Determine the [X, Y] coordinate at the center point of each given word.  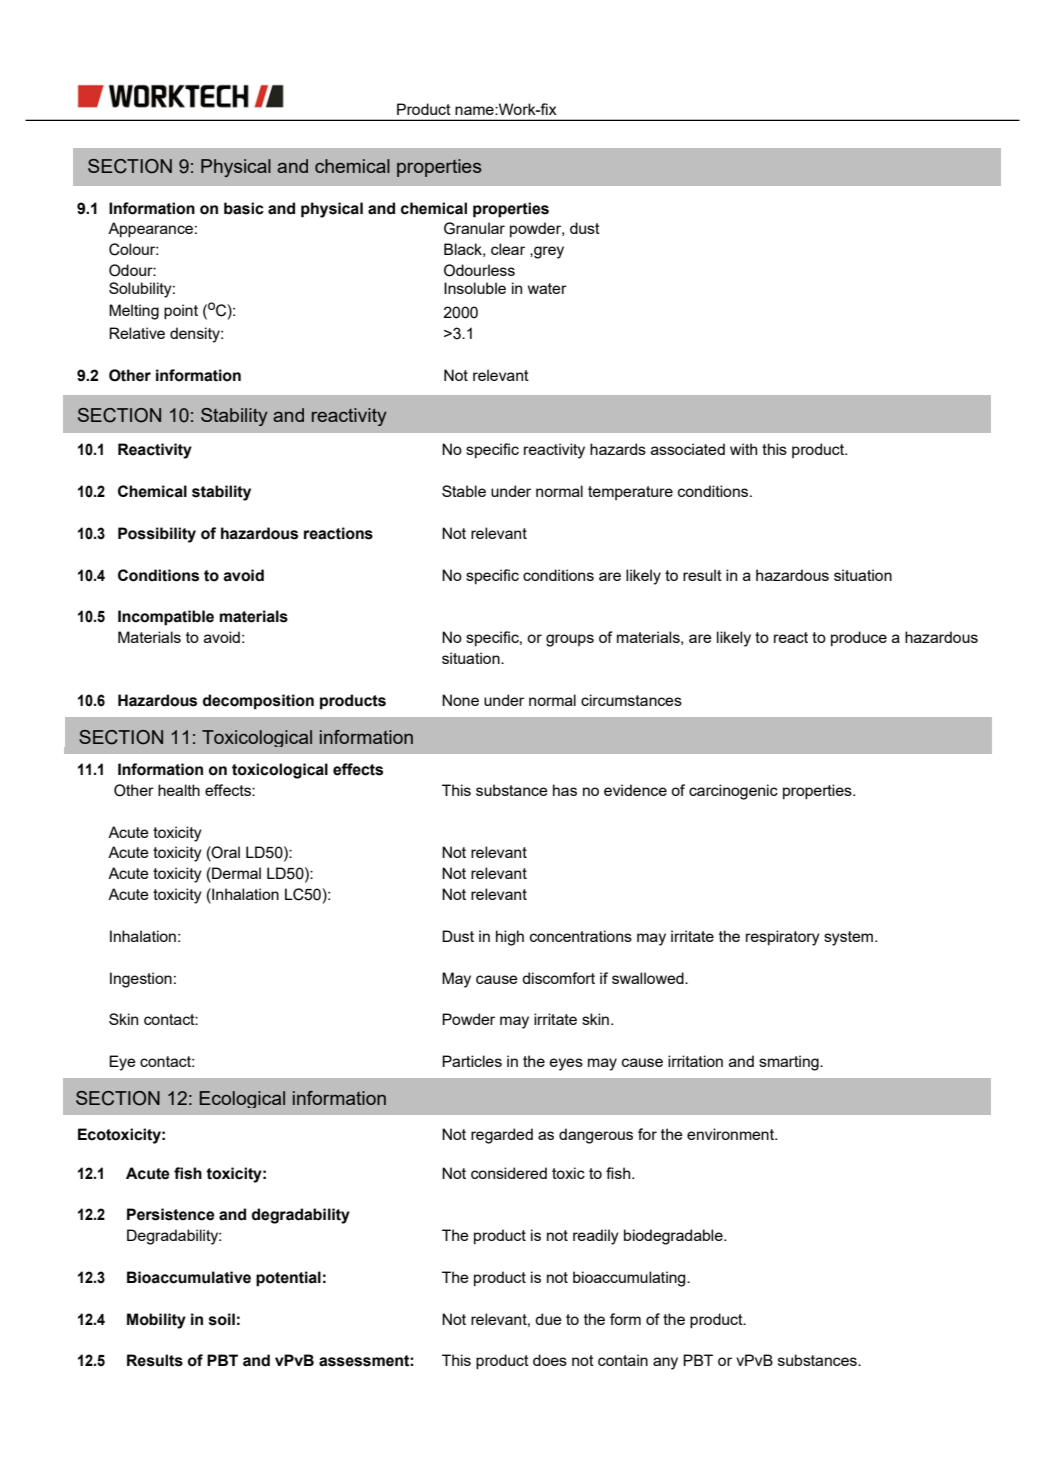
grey [548, 252]
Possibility [157, 535]
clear [508, 249]
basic [244, 208]
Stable [464, 491]
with [743, 449]
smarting [790, 1063]
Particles [472, 1061]
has [565, 790]
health [179, 790]
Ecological [242, 1099]
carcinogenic [733, 792]
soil [222, 1319]
